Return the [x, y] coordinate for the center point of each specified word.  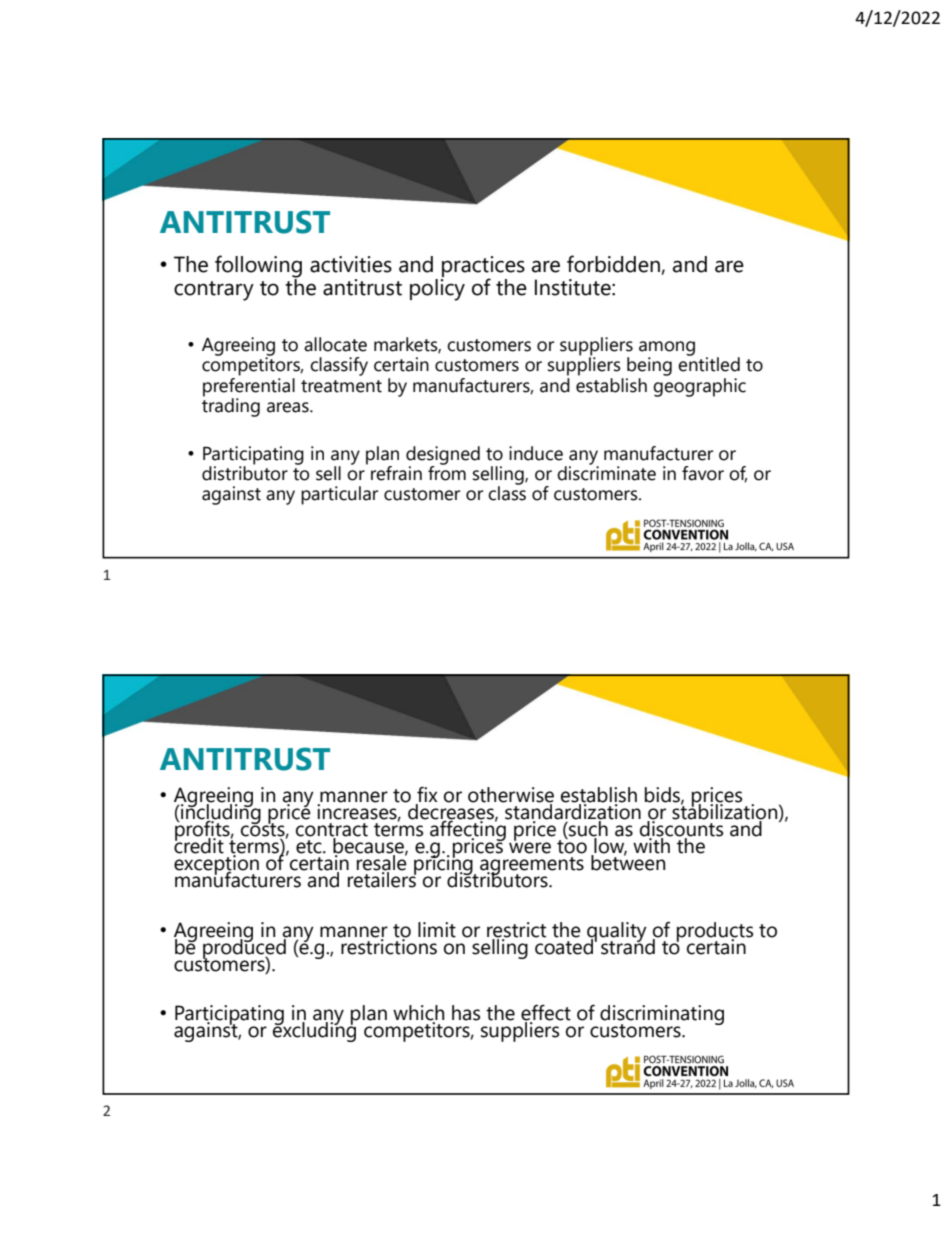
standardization [572, 811]
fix [426, 795]
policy [437, 288]
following [258, 266]
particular [339, 495]
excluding [315, 1031]
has [466, 1013]
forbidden [613, 264]
